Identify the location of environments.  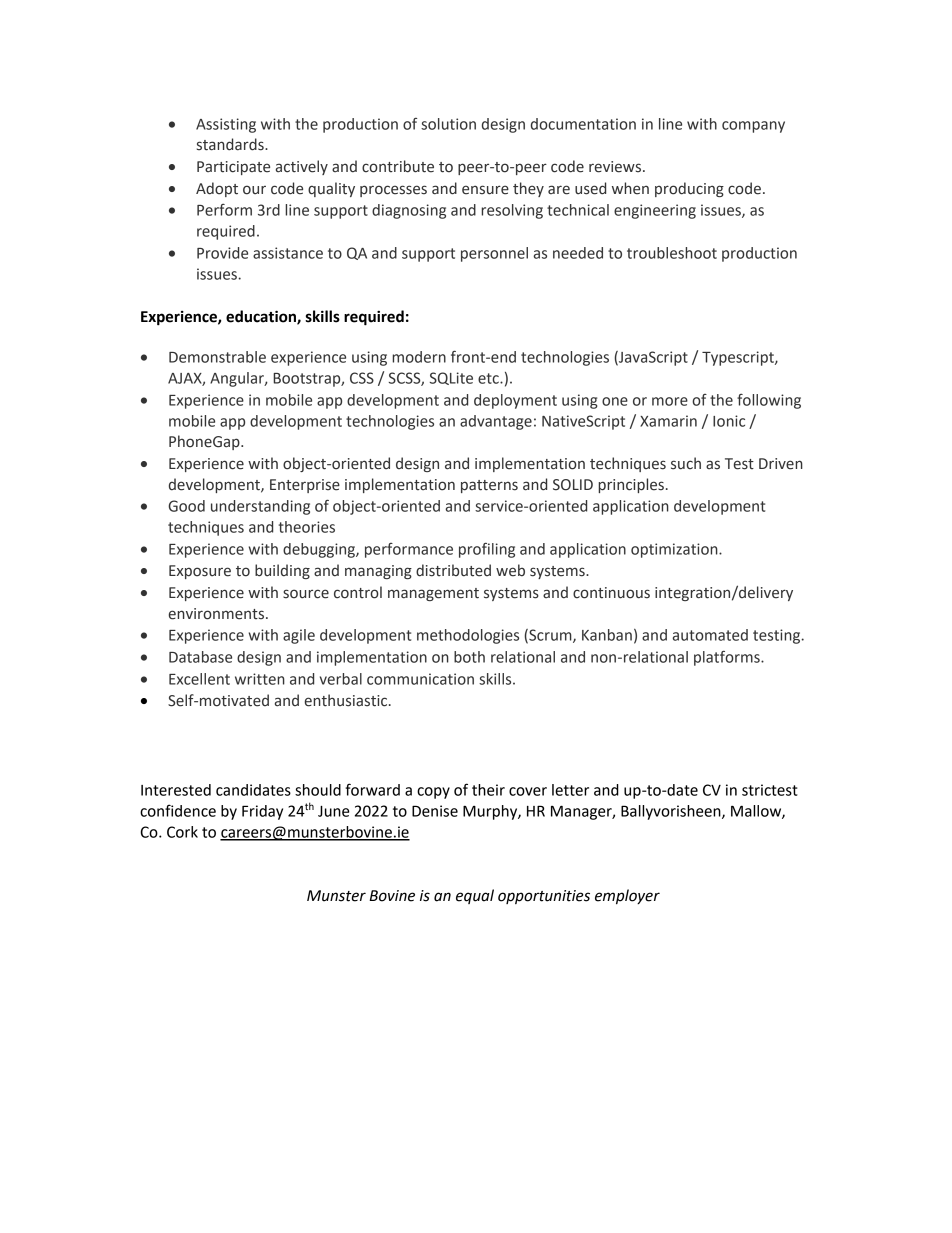
(218, 614).
